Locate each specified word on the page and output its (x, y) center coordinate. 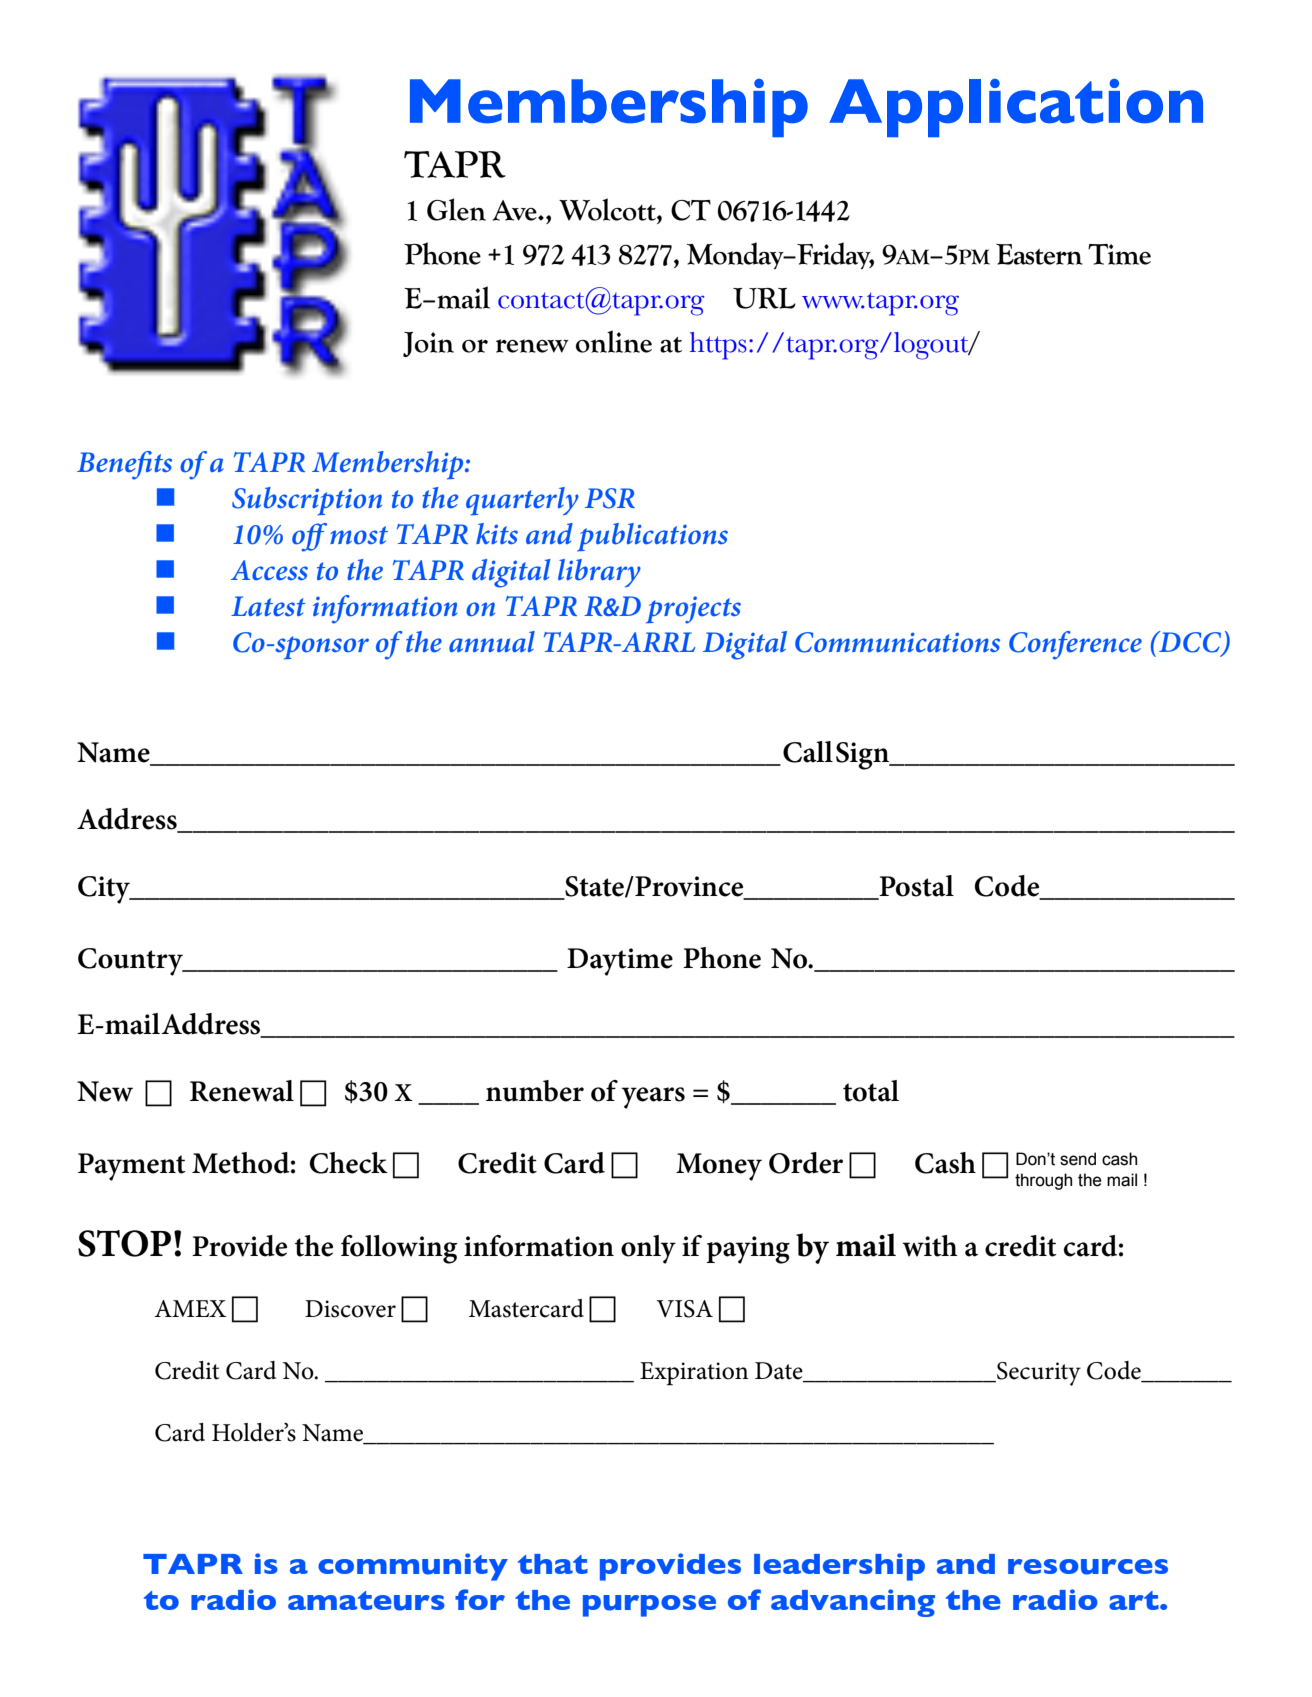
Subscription (307, 501)
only (648, 1249)
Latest (268, 606)
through (1043, 1181)
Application (1016, 108)
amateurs (366, 1601)
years (653, 1098)
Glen (456, 209)
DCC (1190, 643)
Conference (1075, 645)
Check (349, 1163)
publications (652, 537)
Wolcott (608, 209)
